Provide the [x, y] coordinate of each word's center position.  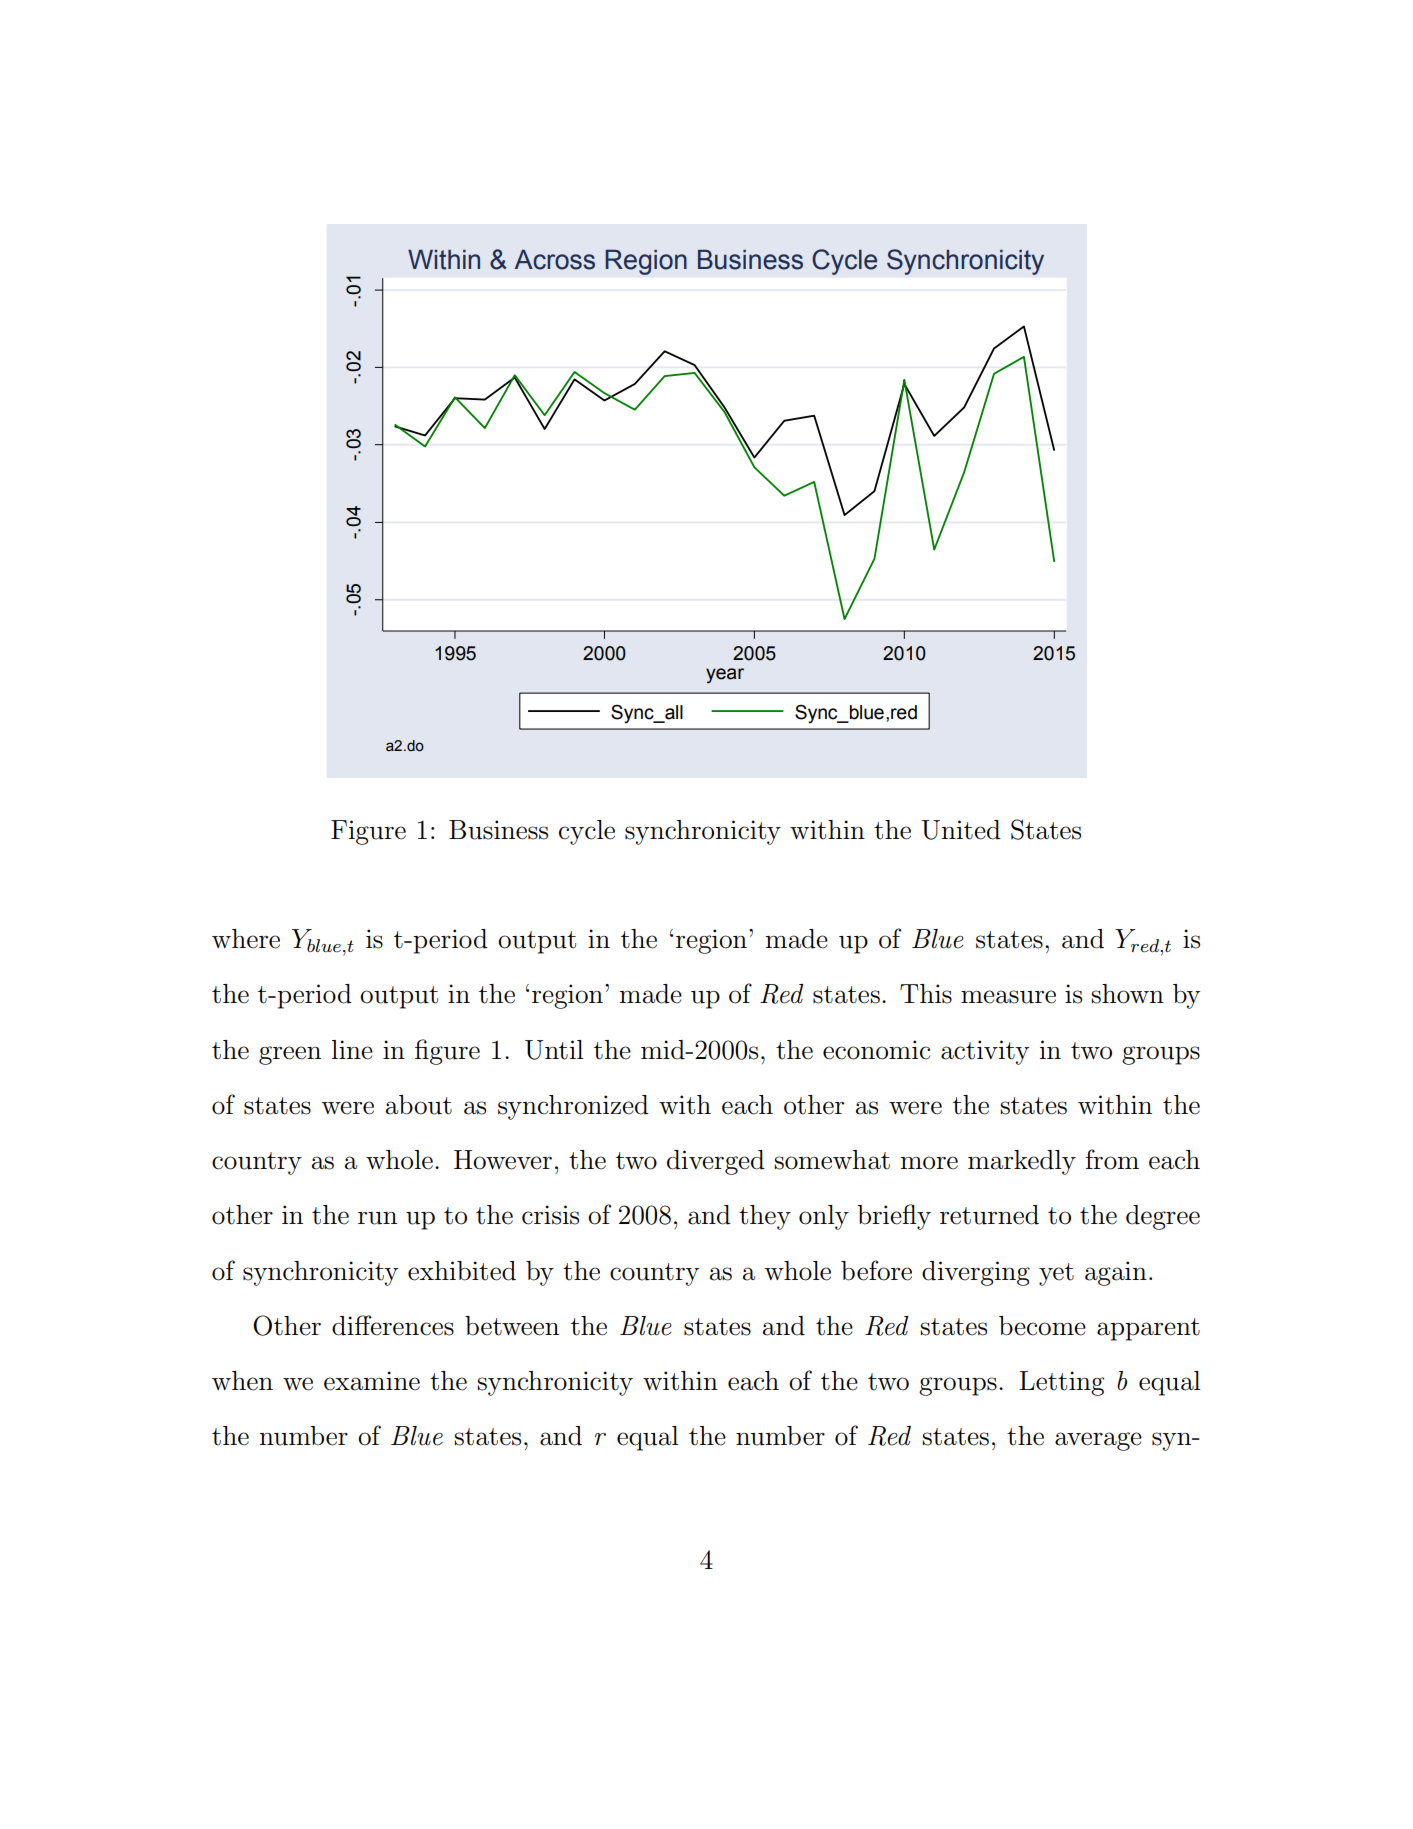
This [926, 994]
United [961, 830]
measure [1008, 997]
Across [555, 260]
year [725, 676]
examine [372, 1381]
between [512, 1326]
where [246, 939]
